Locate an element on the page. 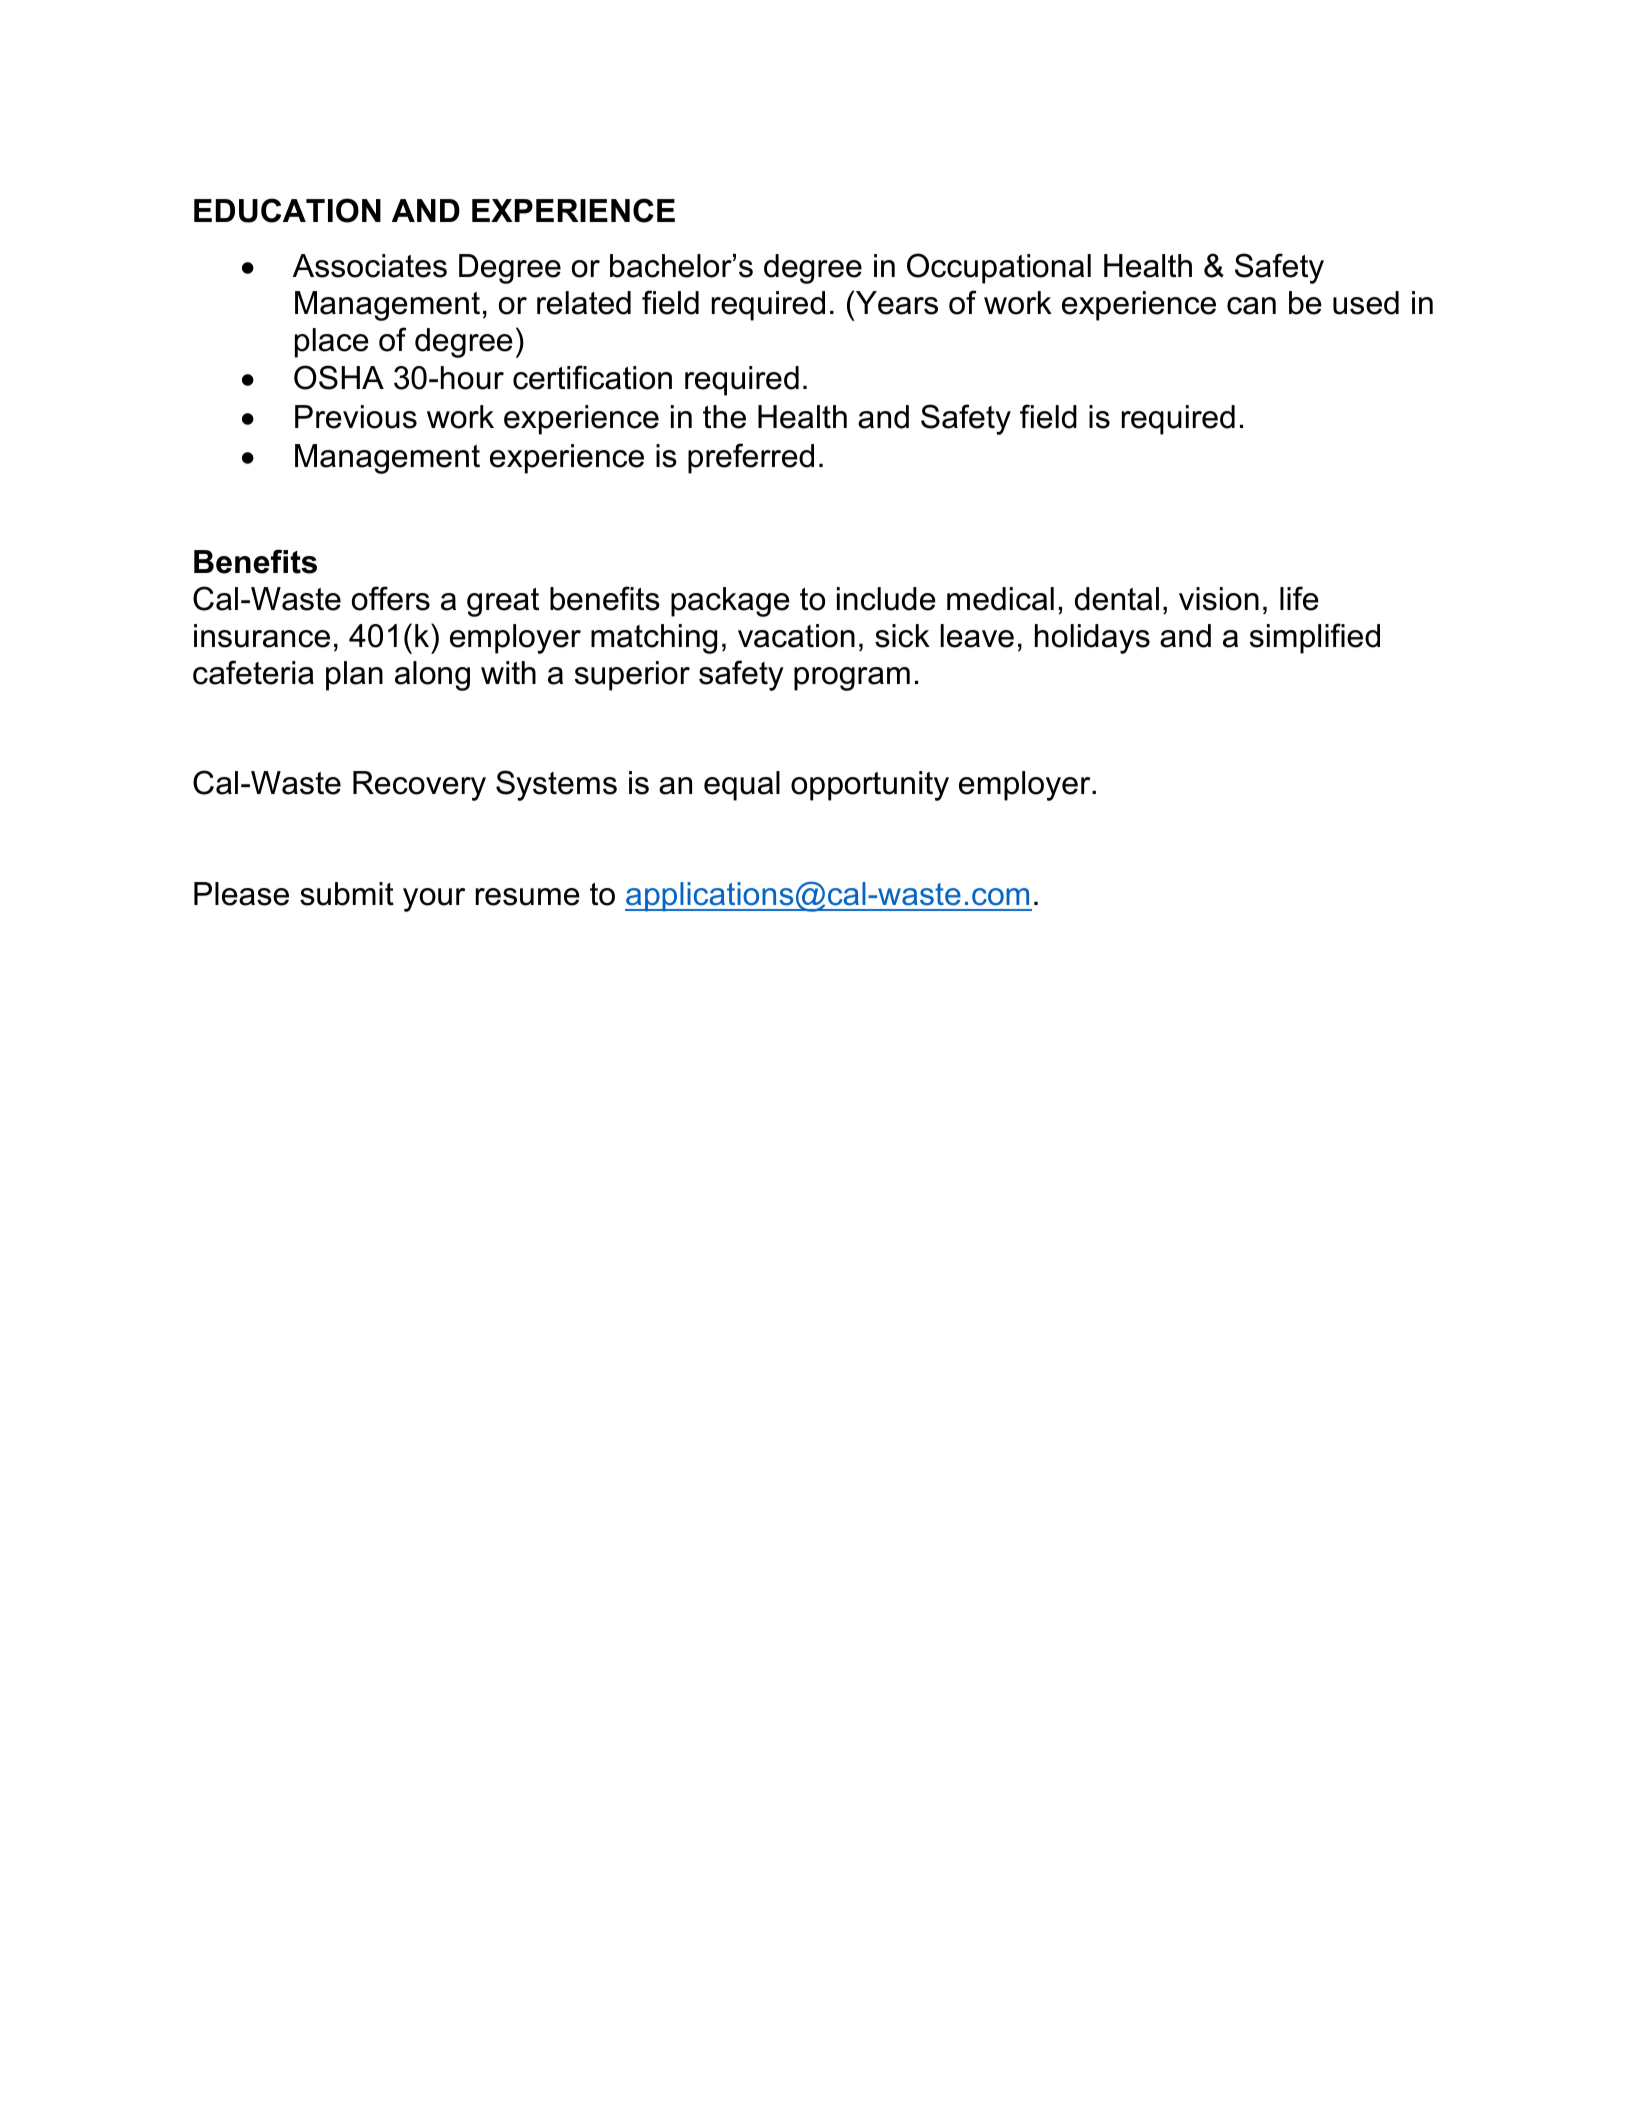  submit is located at coordinates (347, 894).
